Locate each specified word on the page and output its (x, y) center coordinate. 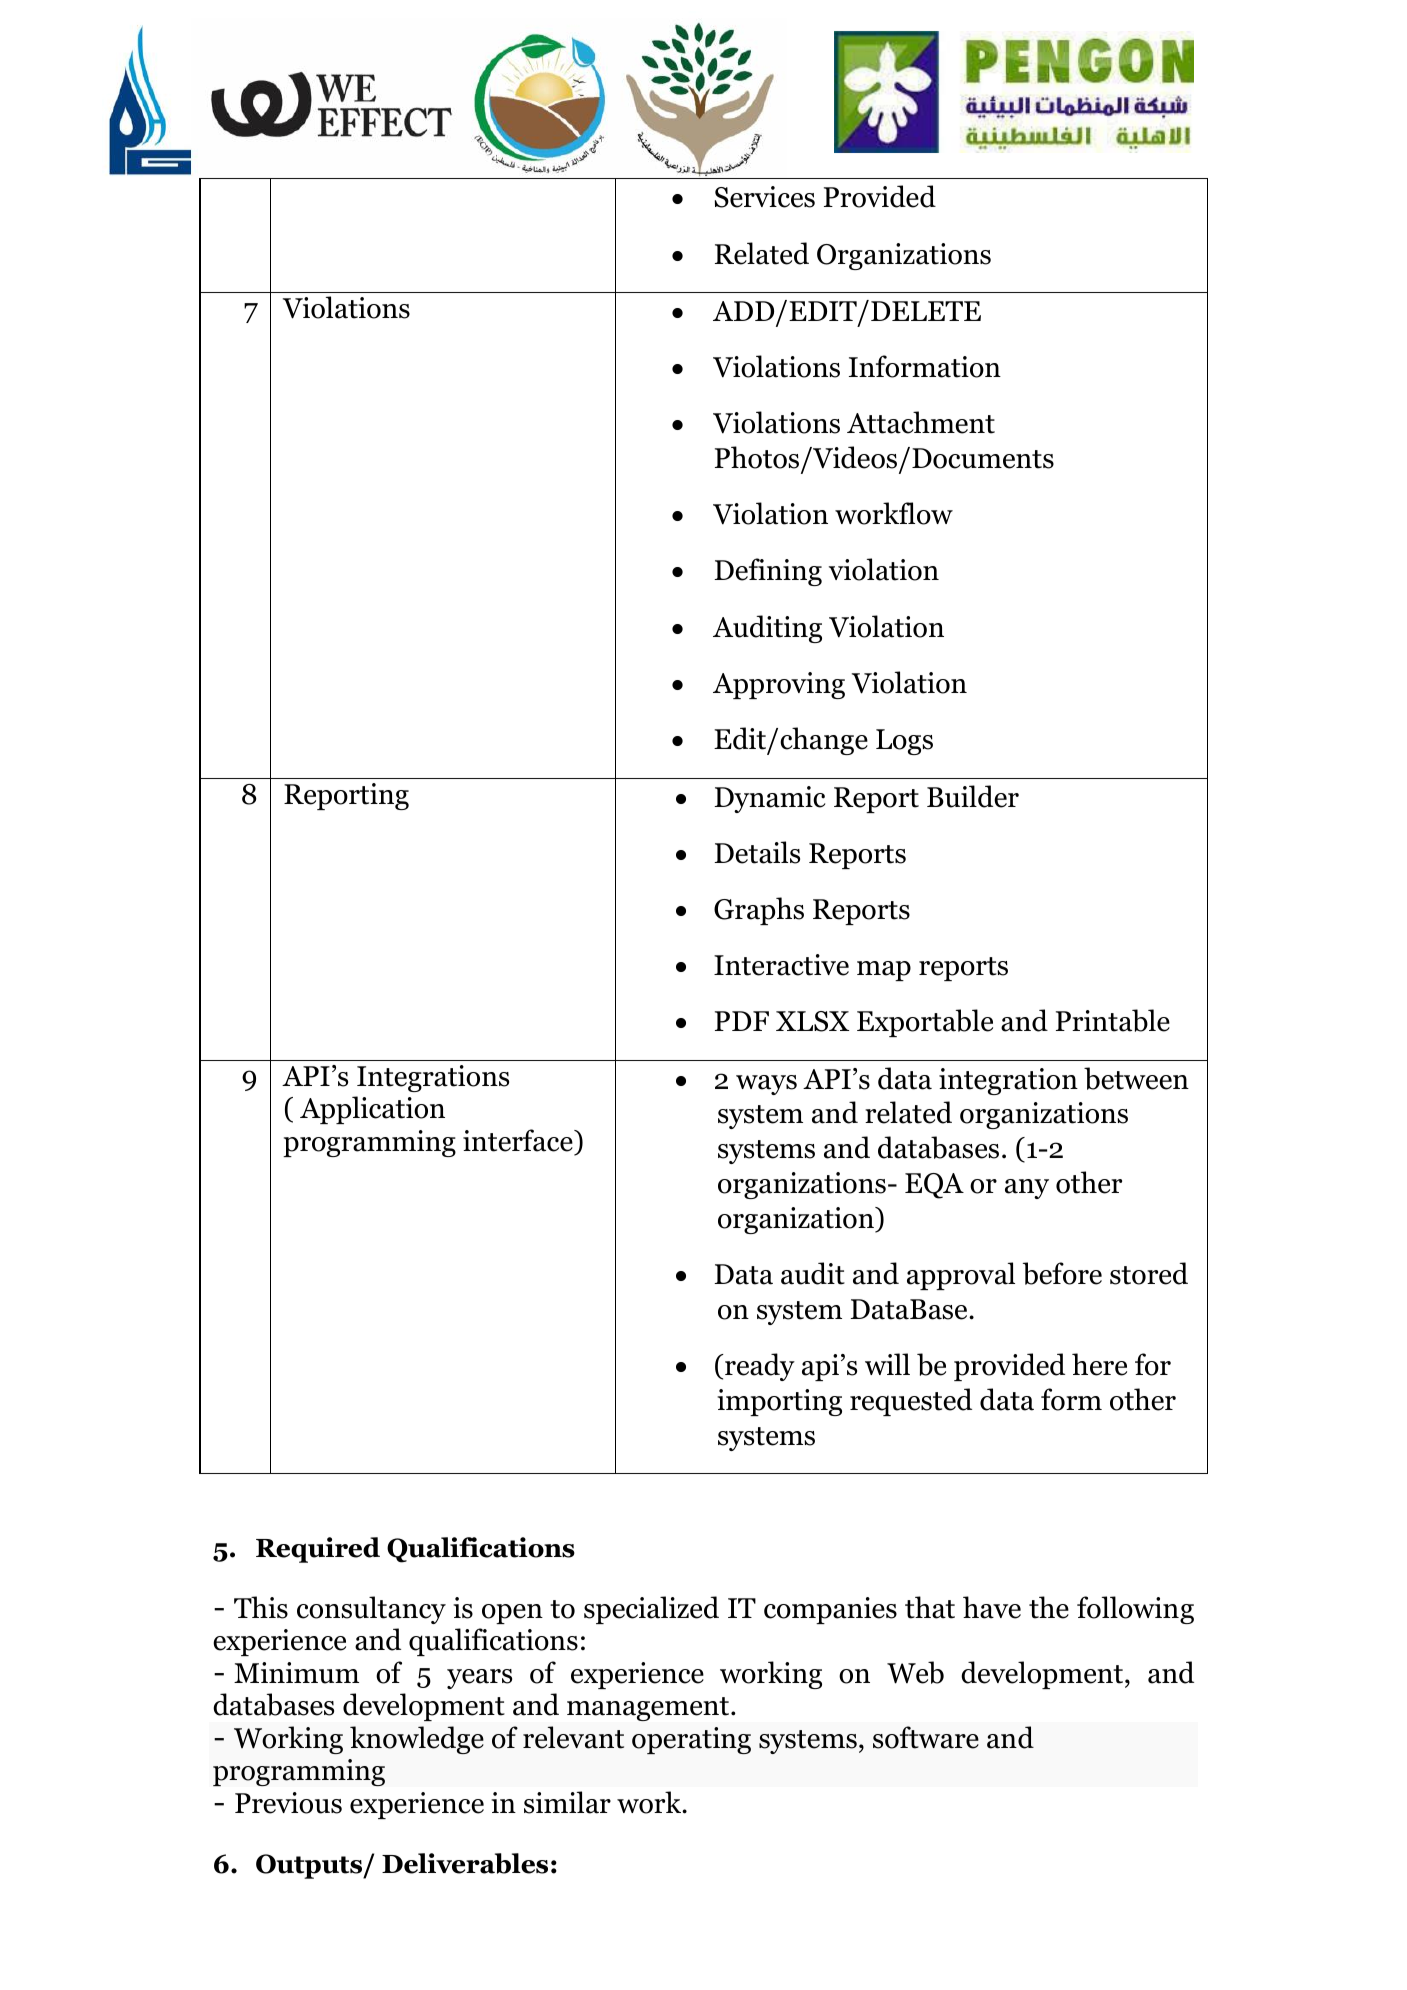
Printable (1113, 1020)
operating (691, 1740)
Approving (779, 685)
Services (765, 197)
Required (318, 1550)
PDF (742, 1021)
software (926, 1737)
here (1099, 1364)
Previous (288, 1803)
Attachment (921, 422)
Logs (904, 742)
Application (372, 1110)
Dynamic (769, 799)
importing (779, 1402)
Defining (768, 572)
